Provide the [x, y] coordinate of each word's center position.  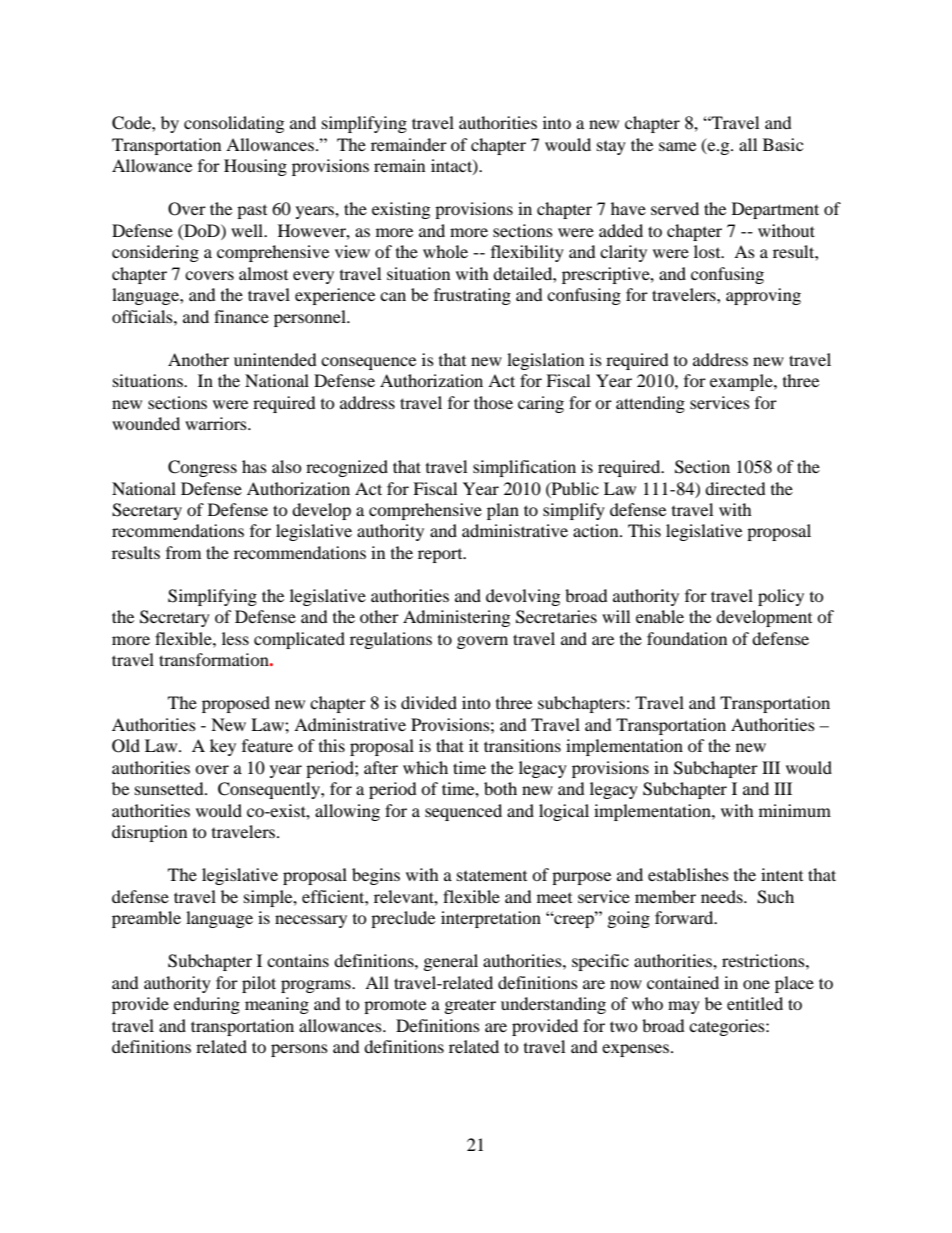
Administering [456, 618]
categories [728, 1027]
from [183, 552]
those [493, 402]
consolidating [234, 124]
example [742, 382]
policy [781, 597]
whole [445, 251]
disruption [149, 833]
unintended [275, 359]
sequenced [463, 812]
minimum [795, 810]
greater [470, 1007]
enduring [207, 1005]
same [677, 146]
